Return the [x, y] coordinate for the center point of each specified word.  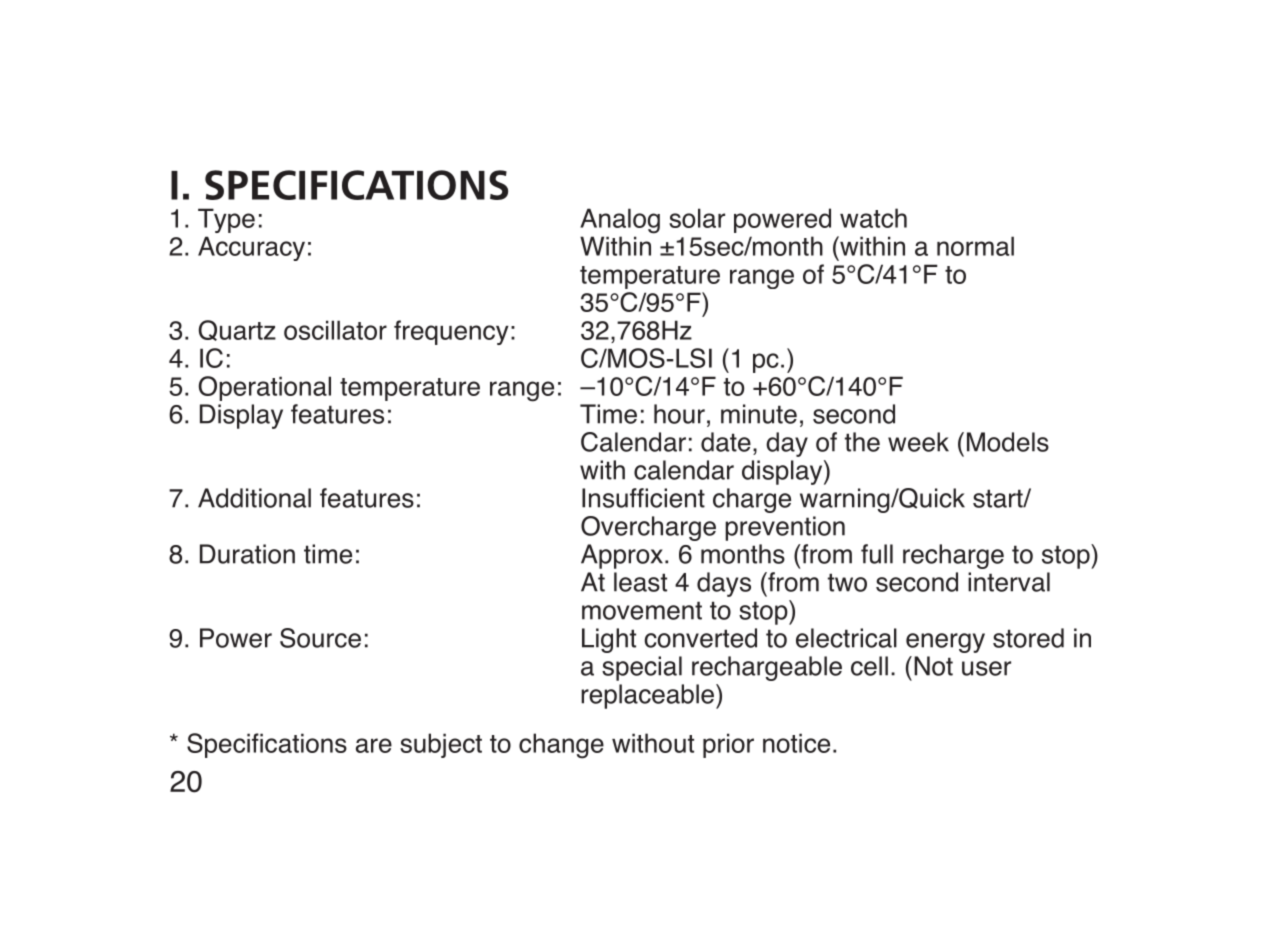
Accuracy [251, 248]
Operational [265, 388]
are [374, 745]
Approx [622, 556]
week [918, 442]
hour [679, 414]
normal [975, 246]
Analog [620, 221]
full [877, 554]
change [561, 746]
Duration [247, 554]
